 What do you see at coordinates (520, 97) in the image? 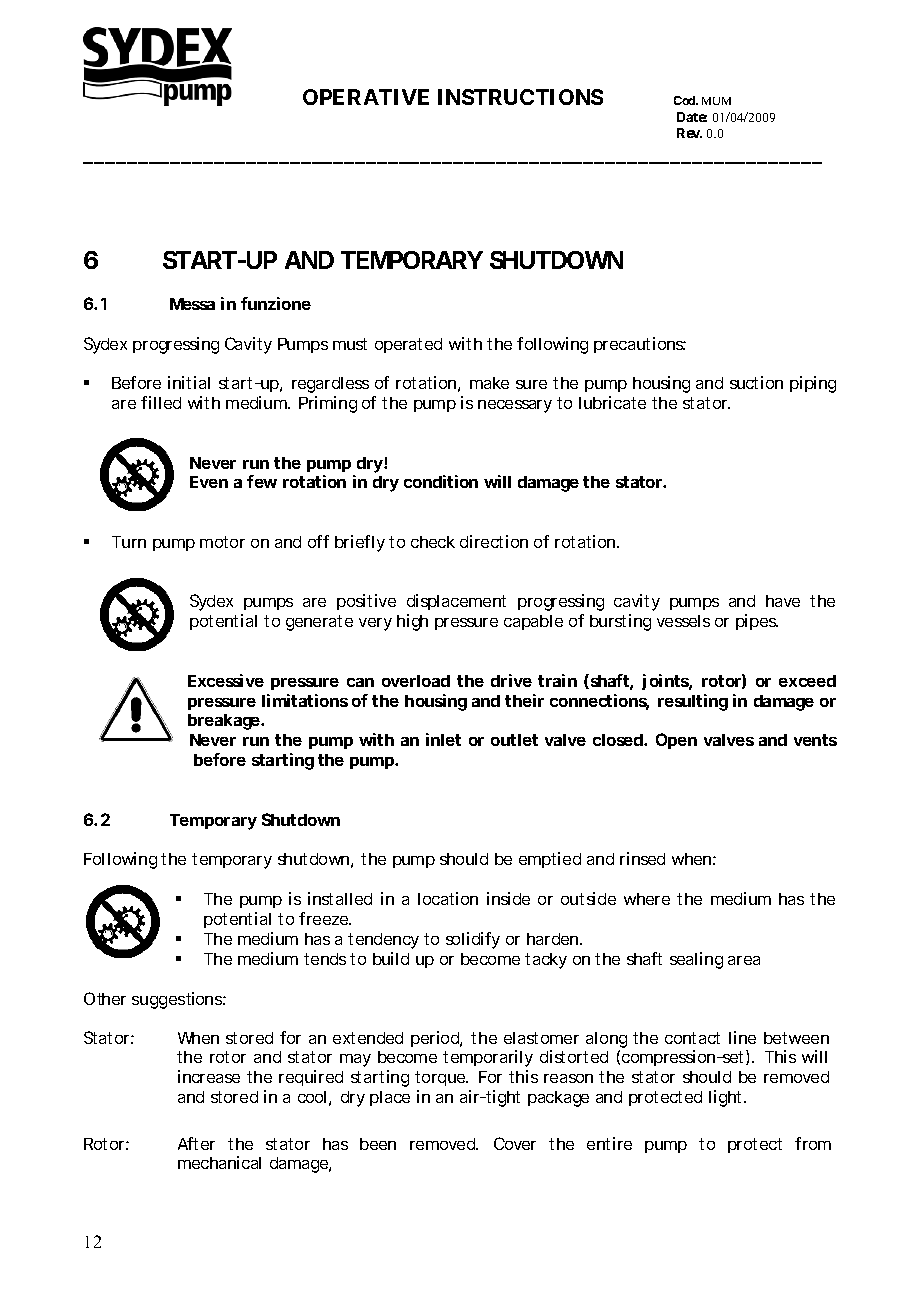
I see `INSTRUCTIONS` at bounding box center [520, 97].
